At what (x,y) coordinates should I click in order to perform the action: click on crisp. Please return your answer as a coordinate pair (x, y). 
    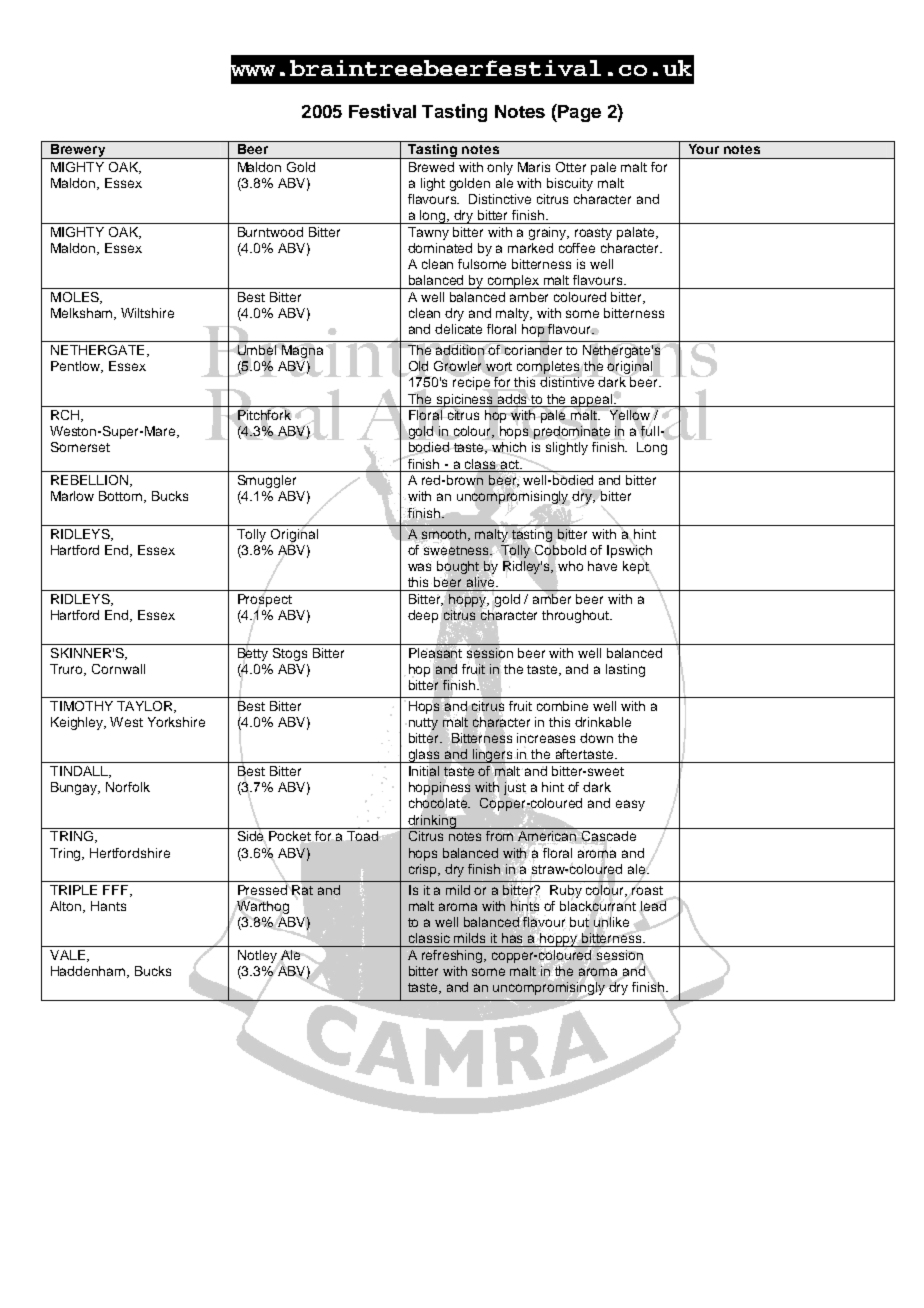
    Looking at the image, I should click on (424, 870).
